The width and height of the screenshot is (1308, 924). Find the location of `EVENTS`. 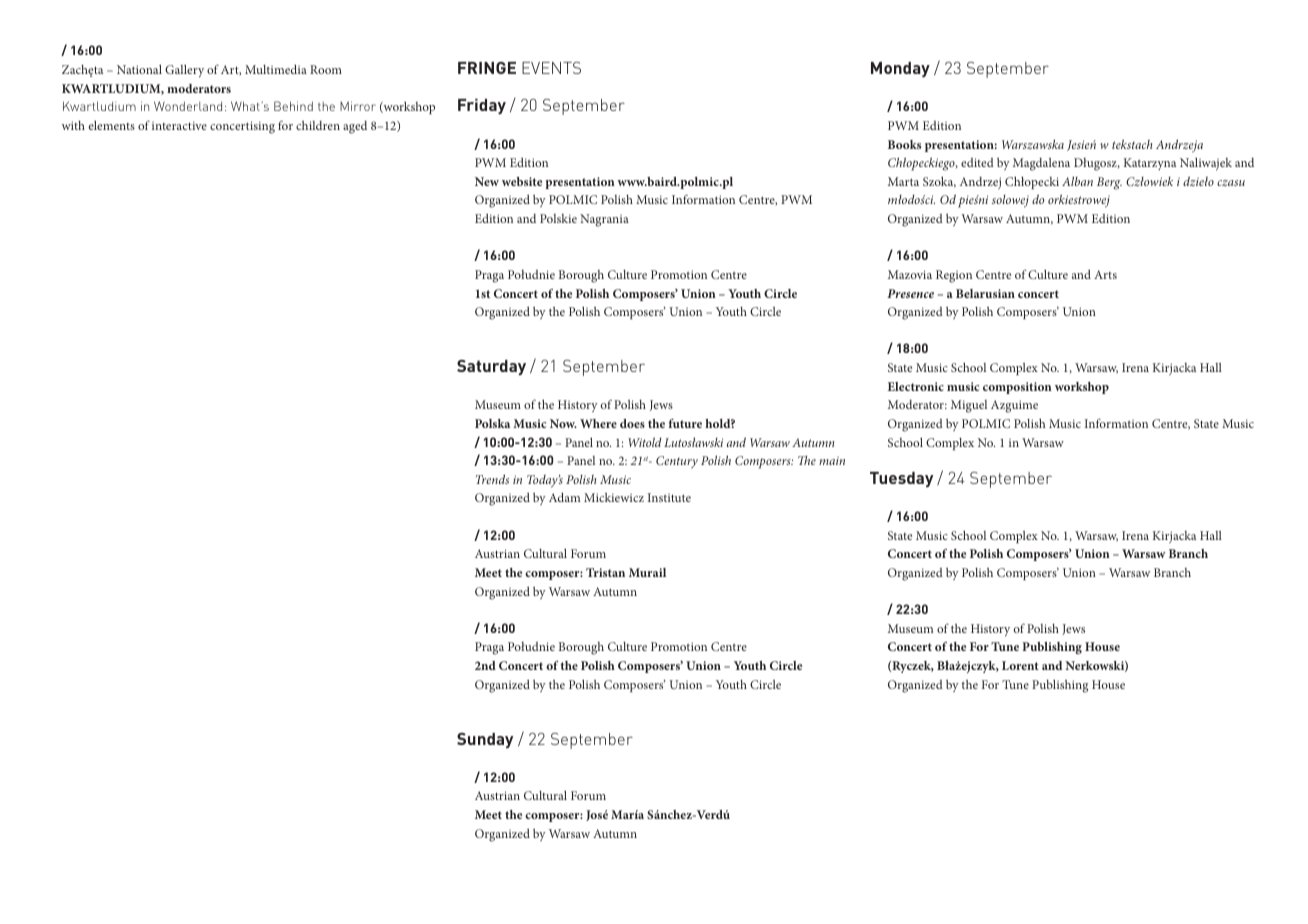

EVENTS is located at coordinates (551, 68).
